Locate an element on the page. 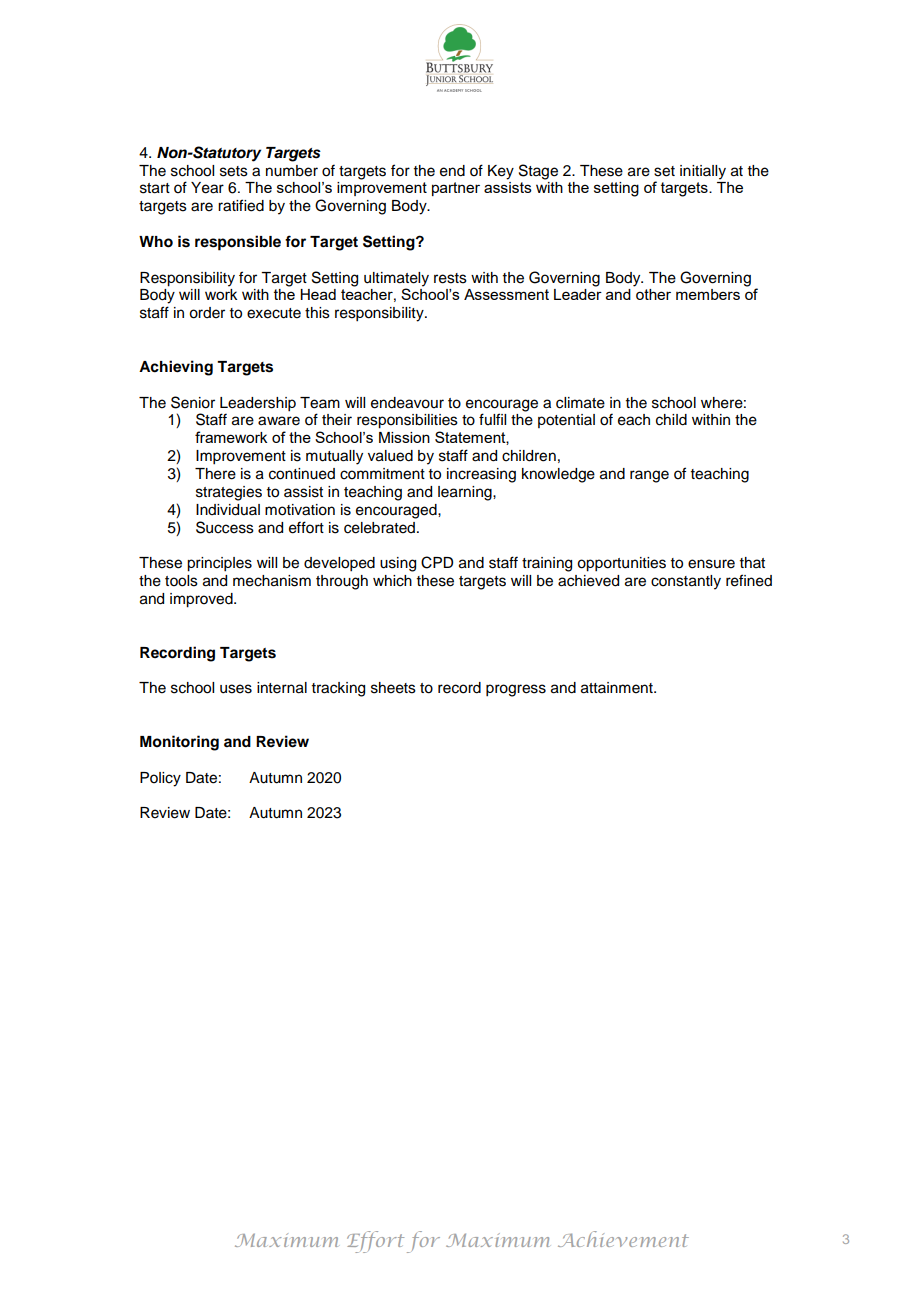 The image size is (924, 1307). initially is located at coordinates (703, 172).
